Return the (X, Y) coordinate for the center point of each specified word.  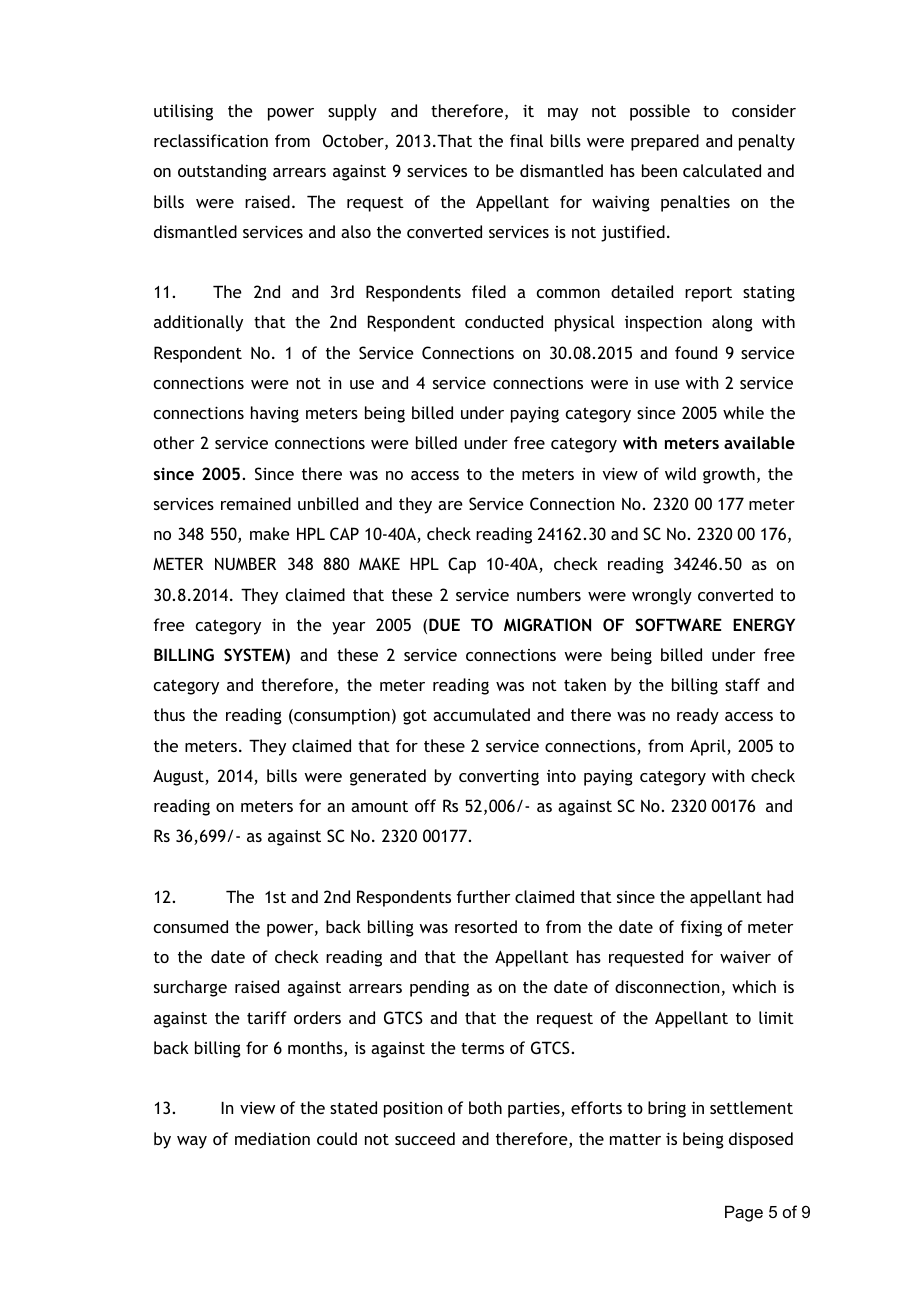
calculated (722, 170)
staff (742, 684)
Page (744, 1213)
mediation (272, 1138)
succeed (425, 1138)
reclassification (211, 140)
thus (169, 714)
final (526, 140)
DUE (444, 624)
